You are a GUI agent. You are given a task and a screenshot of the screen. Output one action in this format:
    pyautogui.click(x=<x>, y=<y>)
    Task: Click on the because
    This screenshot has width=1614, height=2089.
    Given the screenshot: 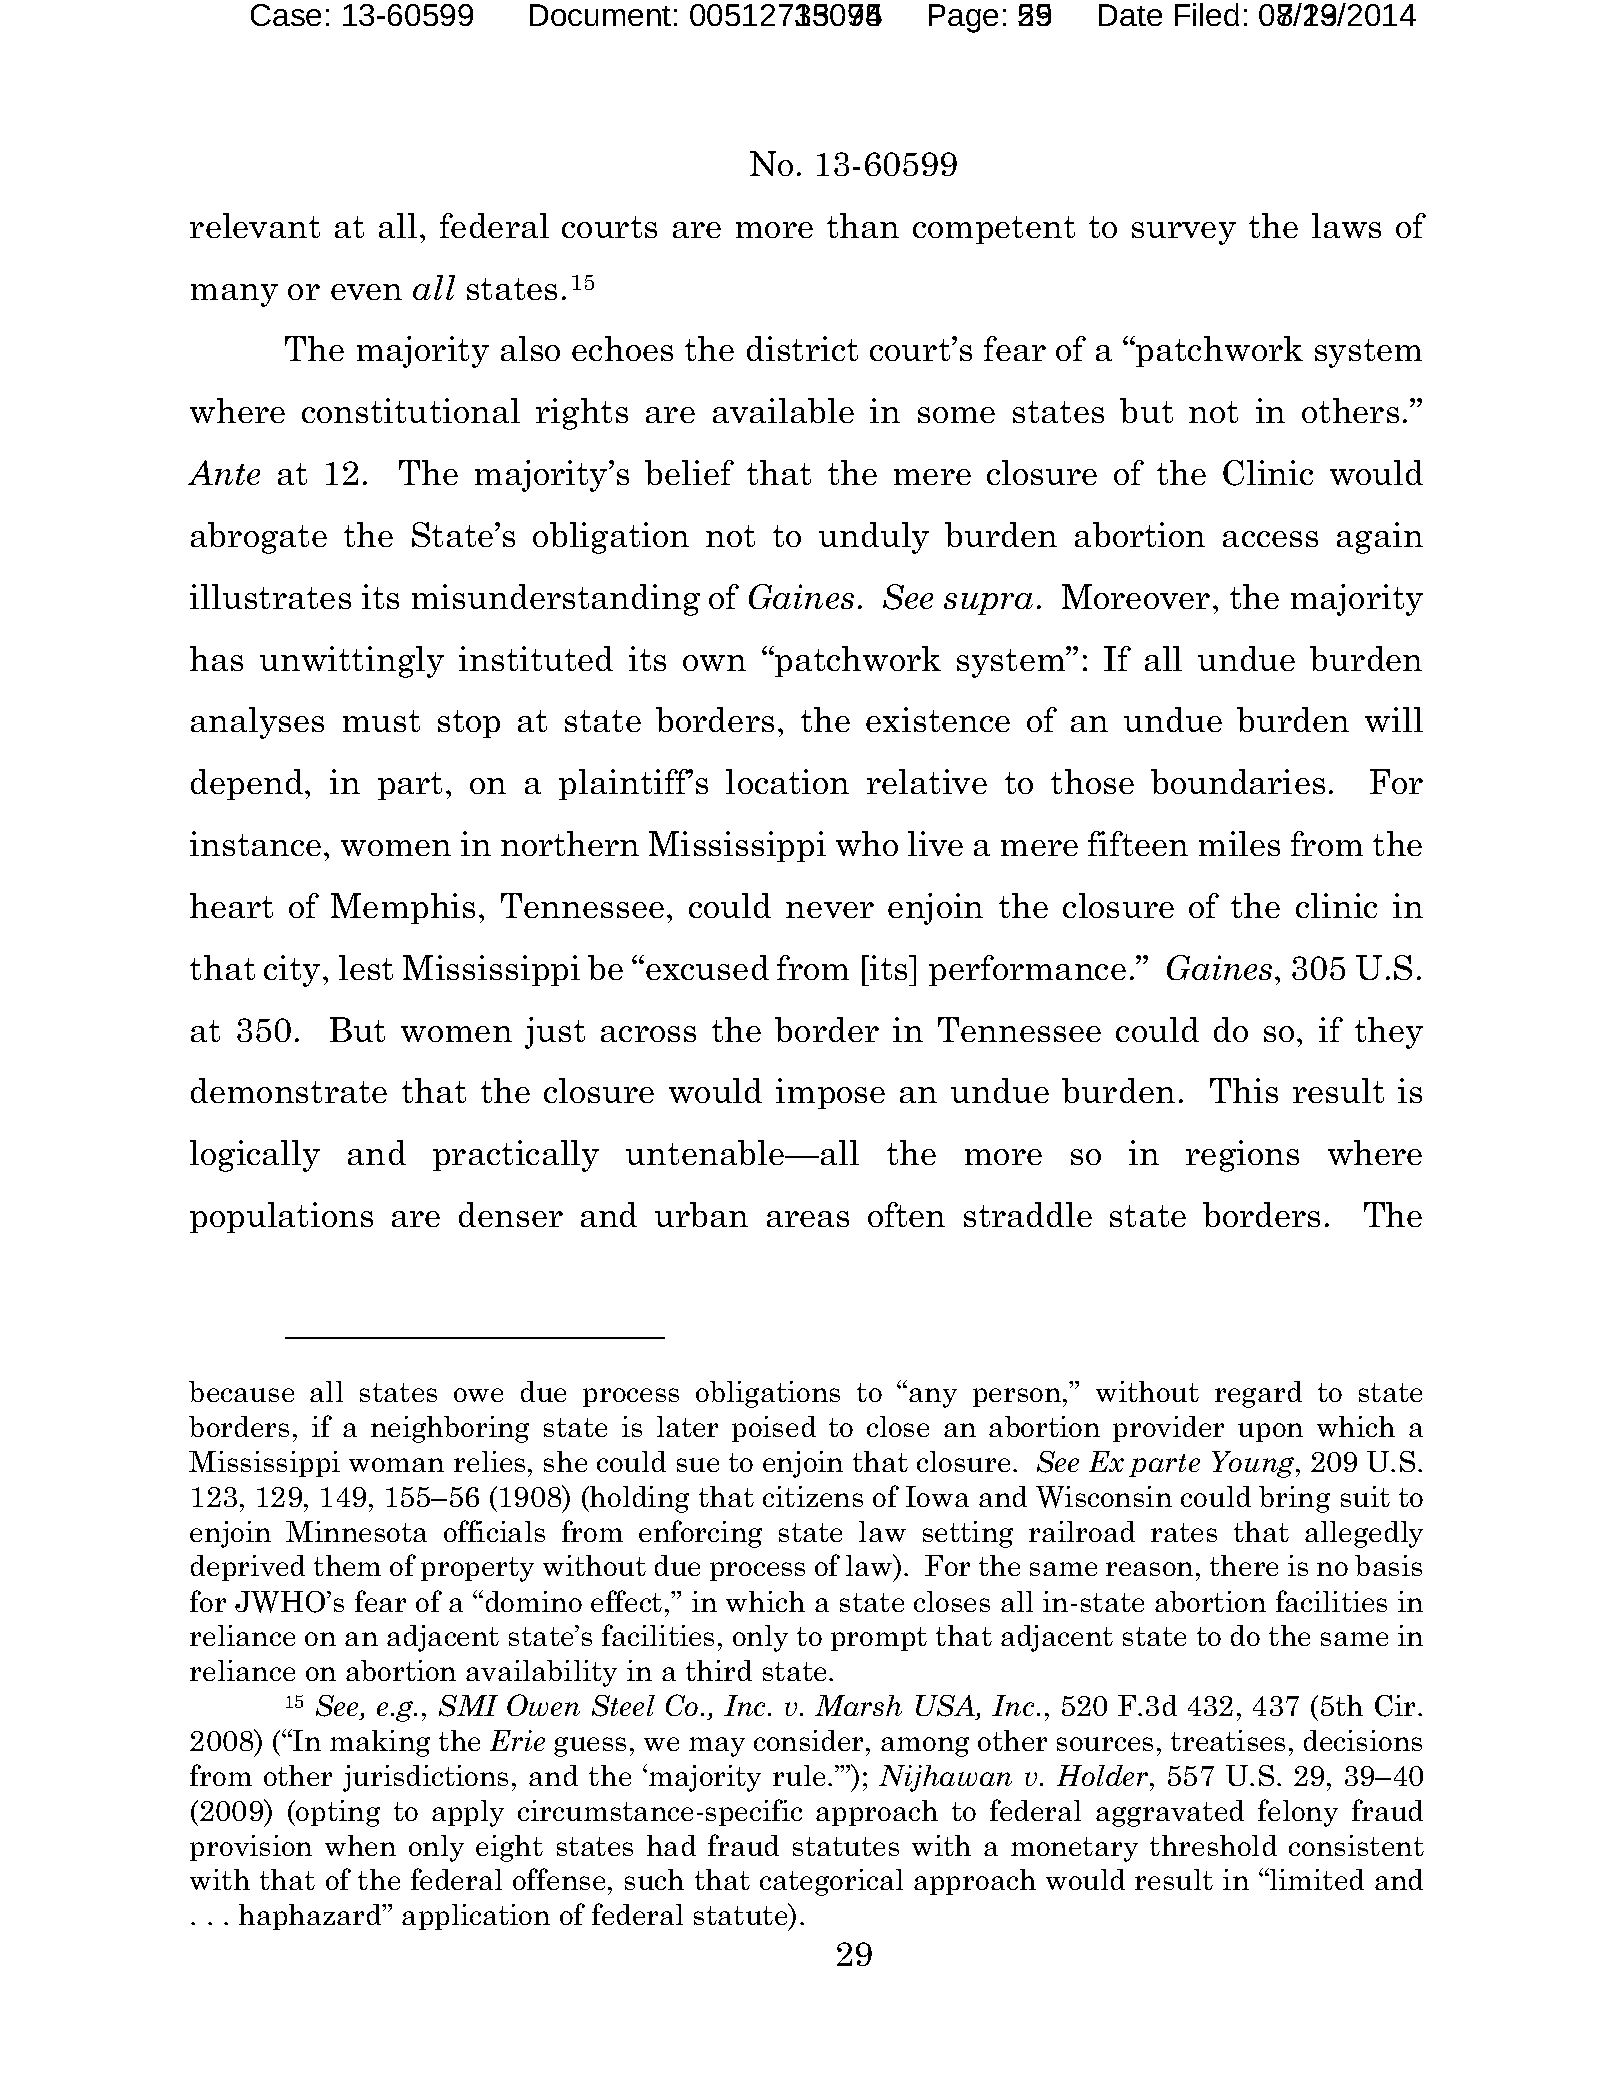 What is the action you would take?
    pyautogui.click(x=241, y=1391)
